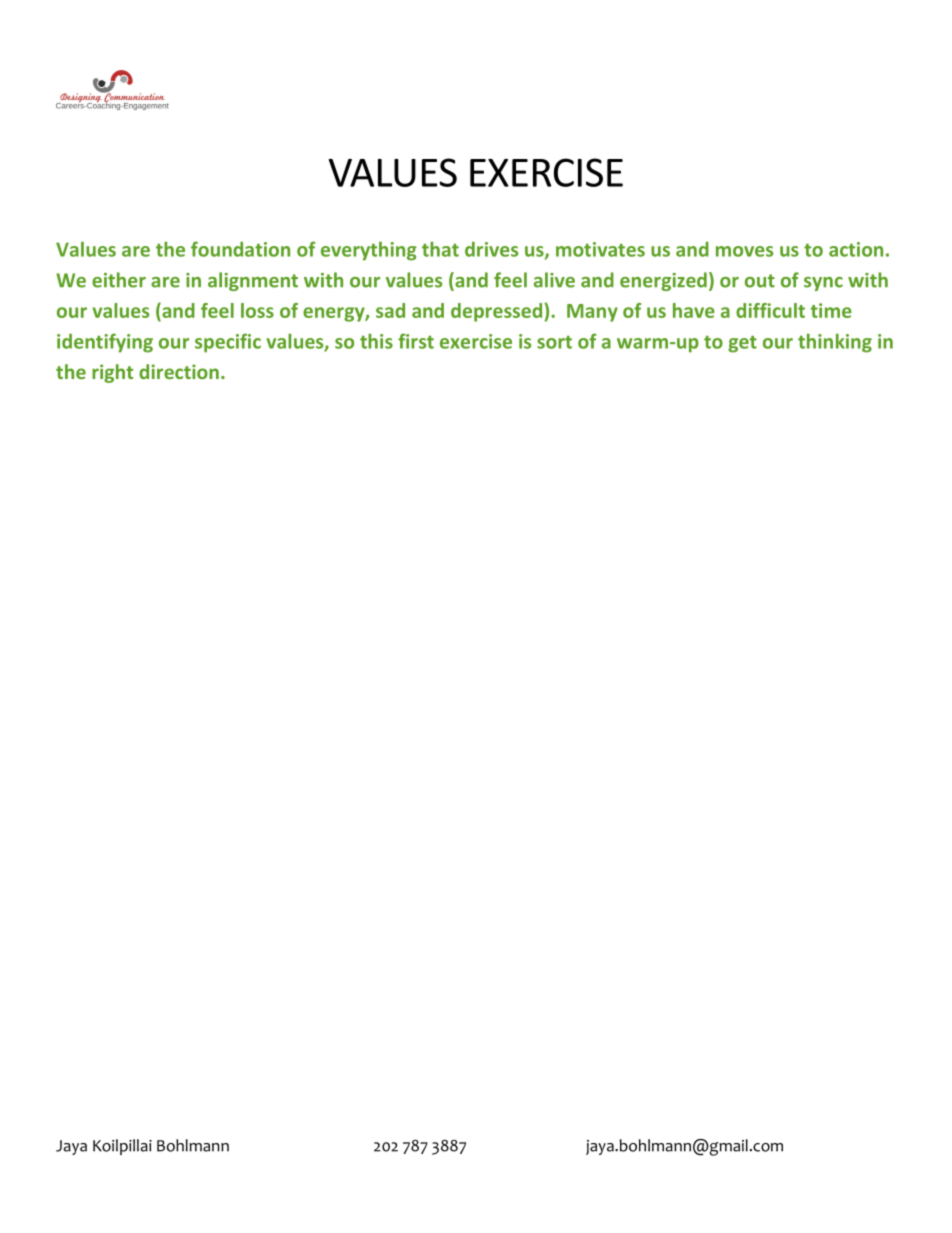  Describe the element at coordinates (240, 249) in the screenshot. I see `foundation` at that location.
